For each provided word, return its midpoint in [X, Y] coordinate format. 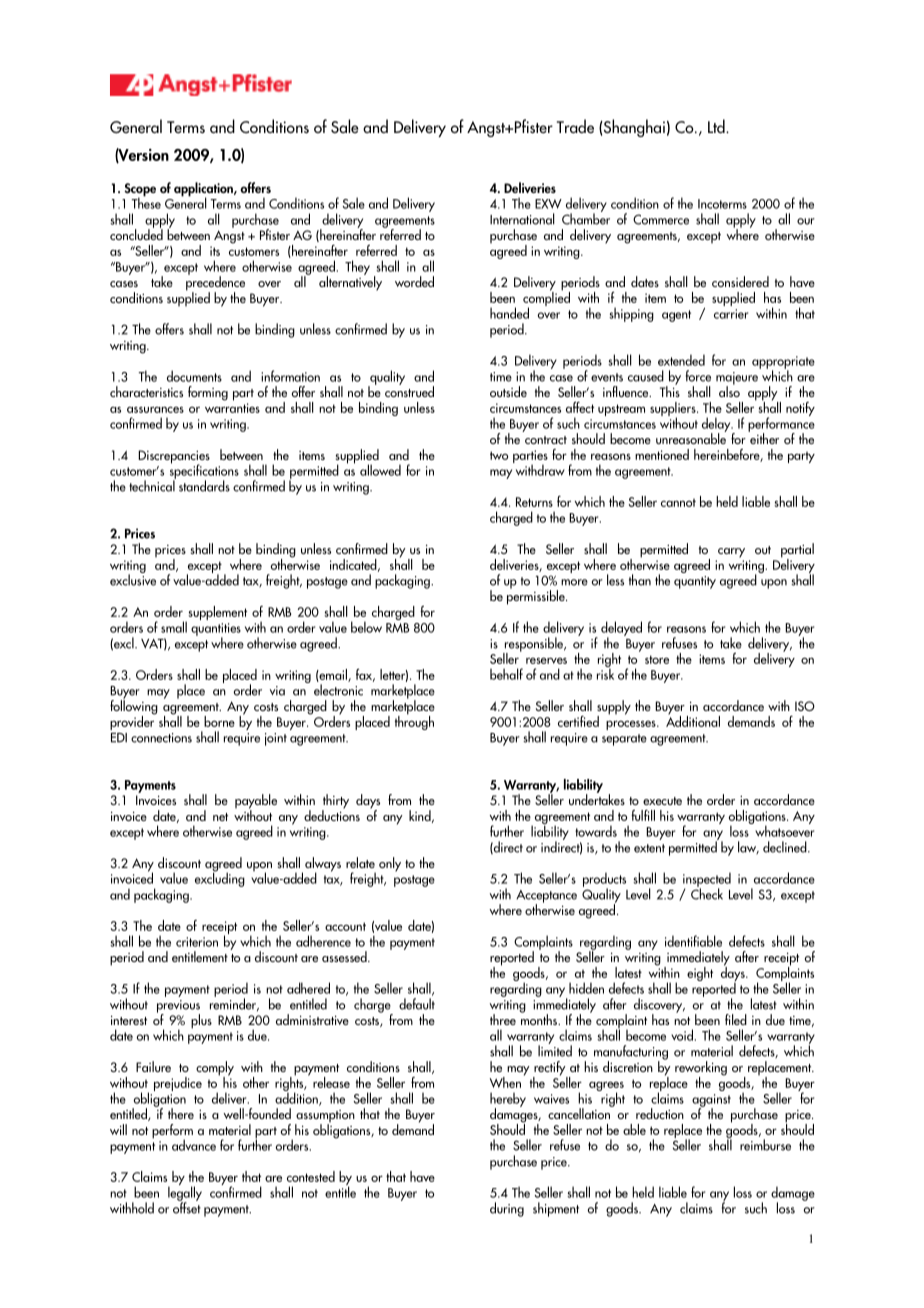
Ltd [717, 126]
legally [185, 1193]
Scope [140, 191]
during [507, 1209]
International [522, 219]
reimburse [765, 1145]
